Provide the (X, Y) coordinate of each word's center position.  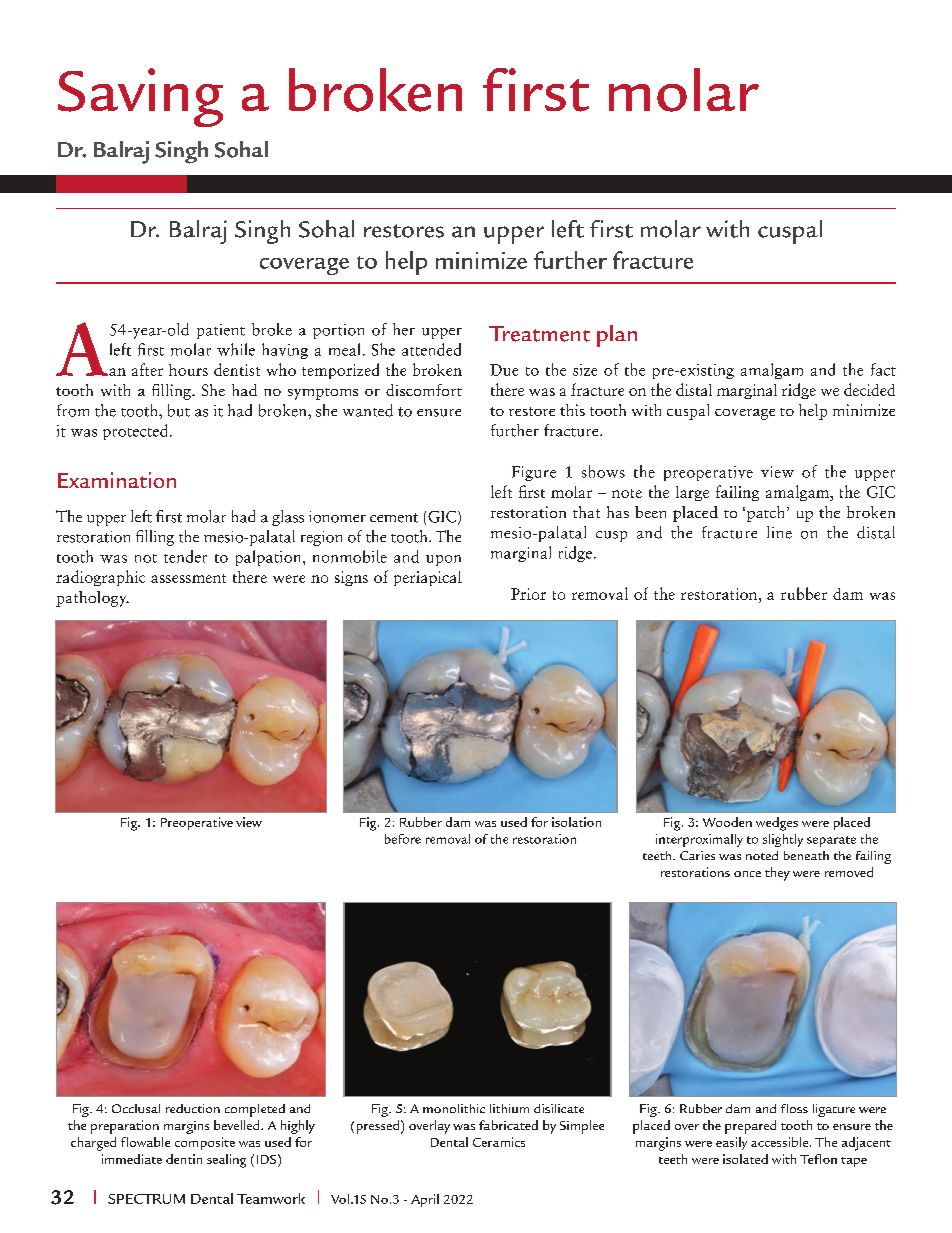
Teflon (818, 1159)
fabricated (508, 1125)
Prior (528, 594)
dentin (184, 1159)
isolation (576, 822)
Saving (140, 97)
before (403, 839)
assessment (188, 578)
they (777, 874)
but (179, 410)
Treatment (539, 334)
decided (869, 389)
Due (504, 370)
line (779, 532)
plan (617, 336)
